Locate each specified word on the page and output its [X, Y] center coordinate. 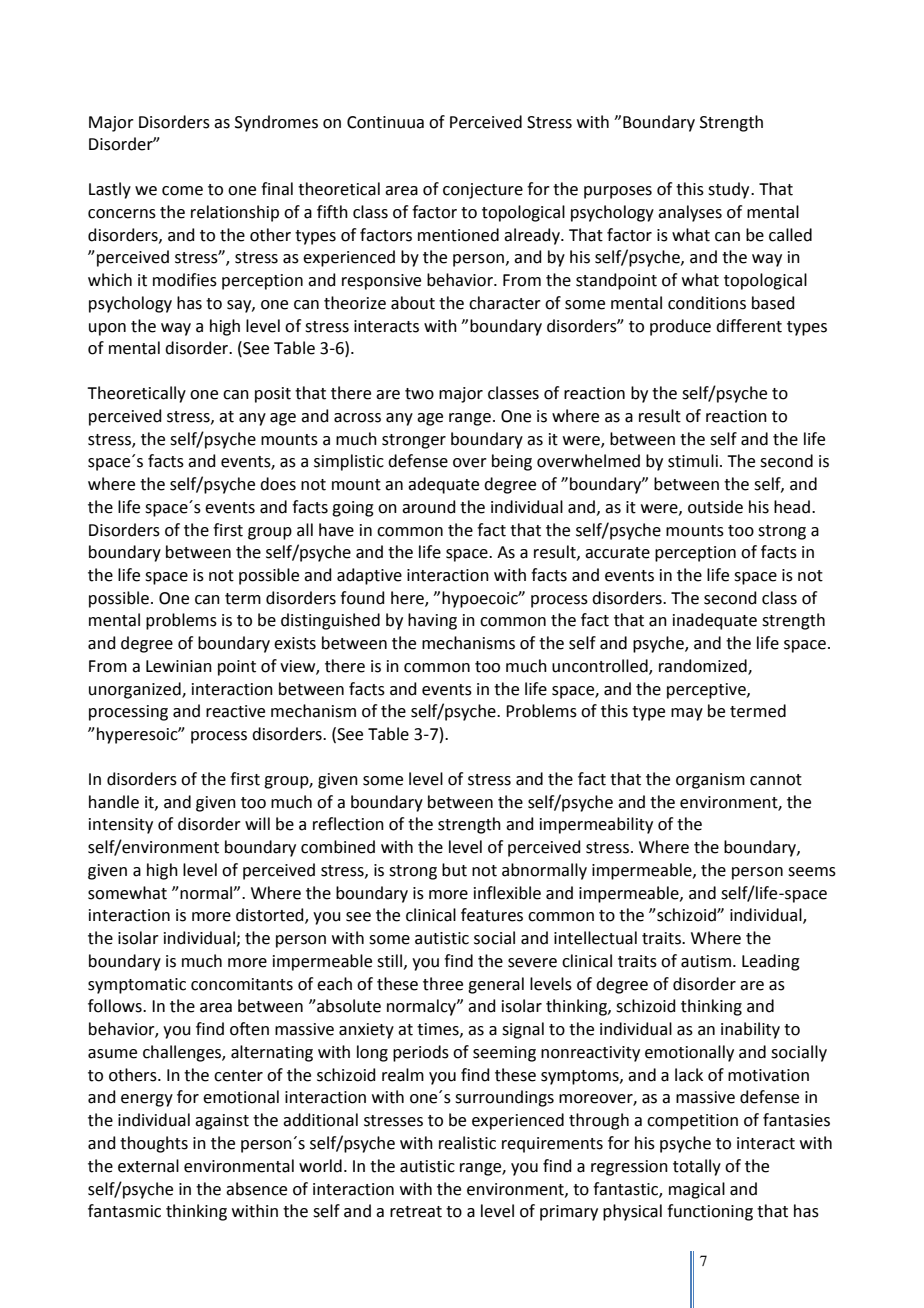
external [148, 1166]
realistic [467, 1143]
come [182, 191]
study [730, 190]
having [432, 621]
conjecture [483, 191]
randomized [704, 667]
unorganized [136, 690]
